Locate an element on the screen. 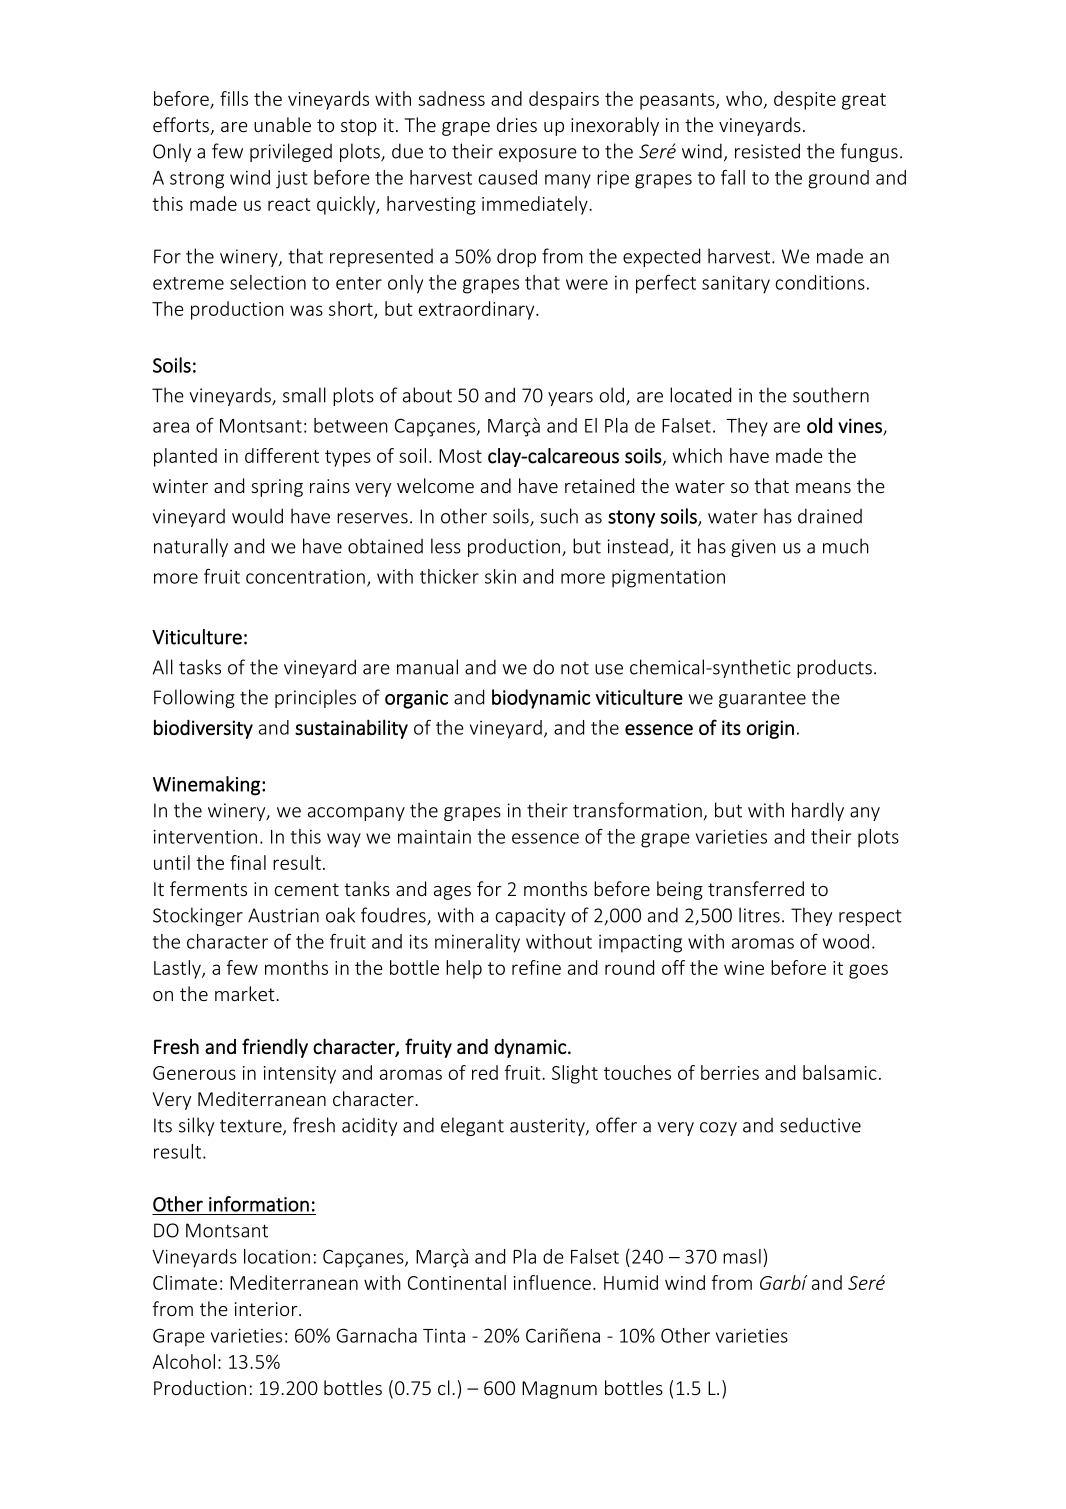 This screenshot has width=1066, height=1509. resisted is located at coordinates (767, 151).
